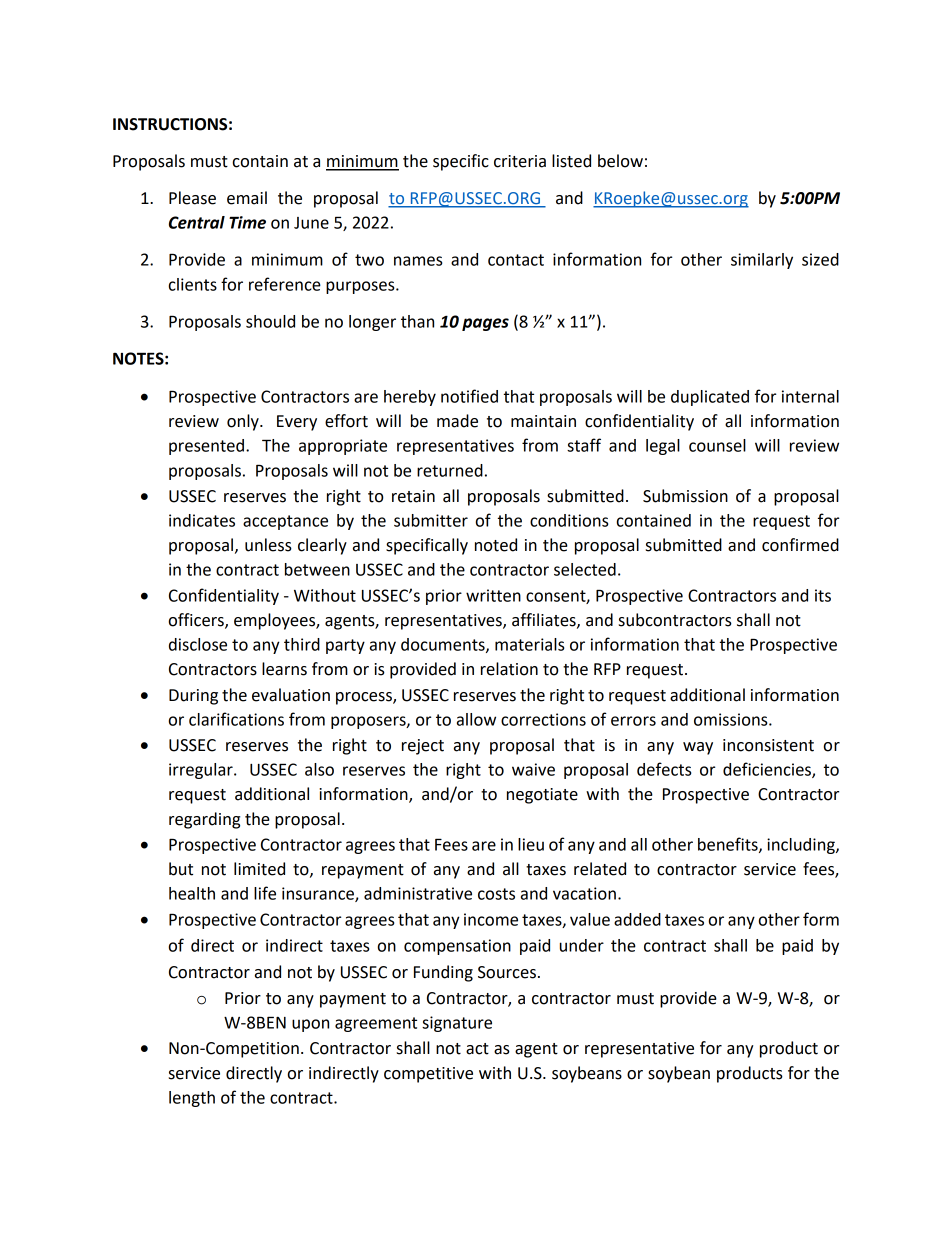  Describe the element at coordinates (302, 644) in the screenshot. I see `third` at that location.
